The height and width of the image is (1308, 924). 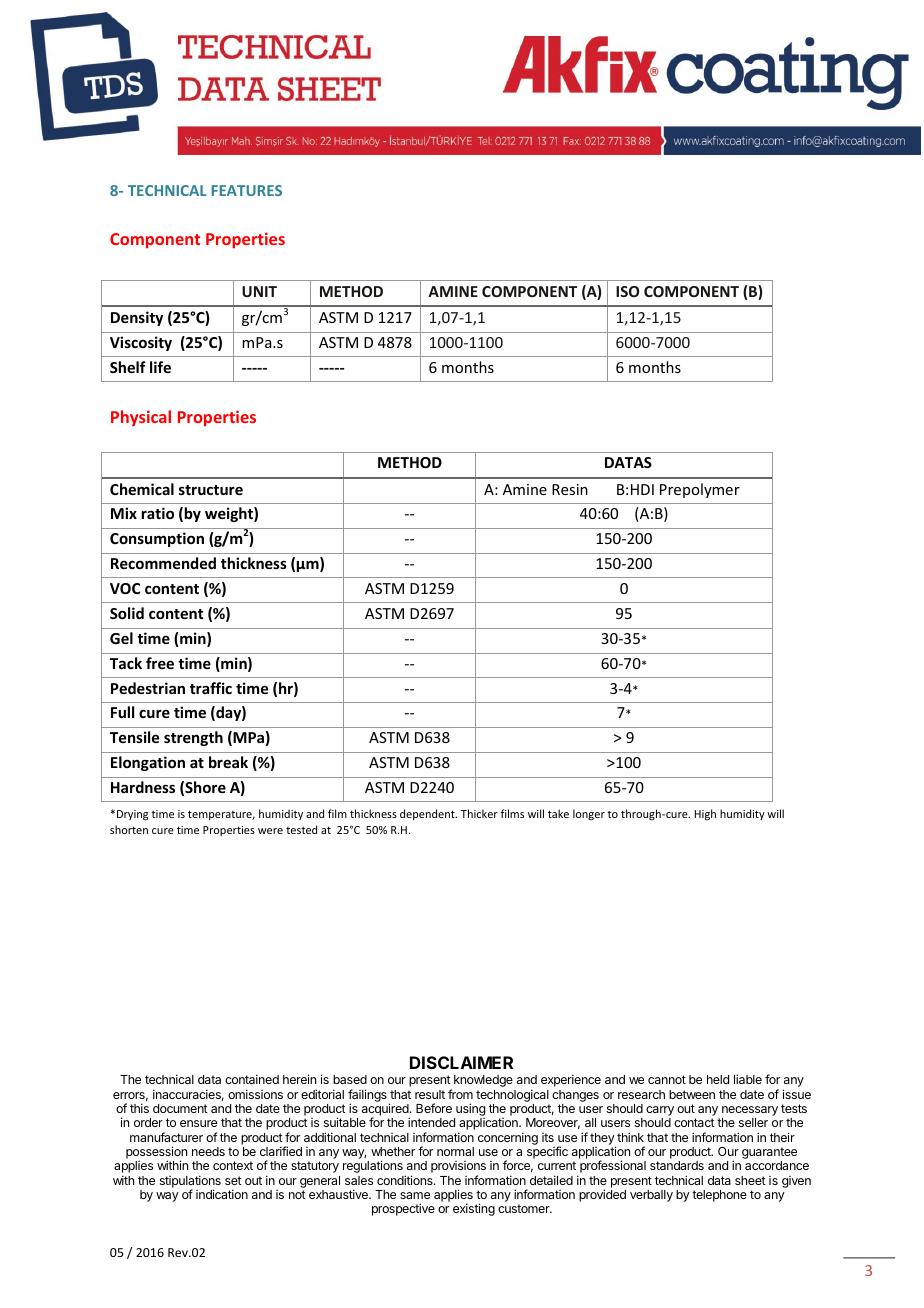 I want to click on were, so click(x=270, y=831).
